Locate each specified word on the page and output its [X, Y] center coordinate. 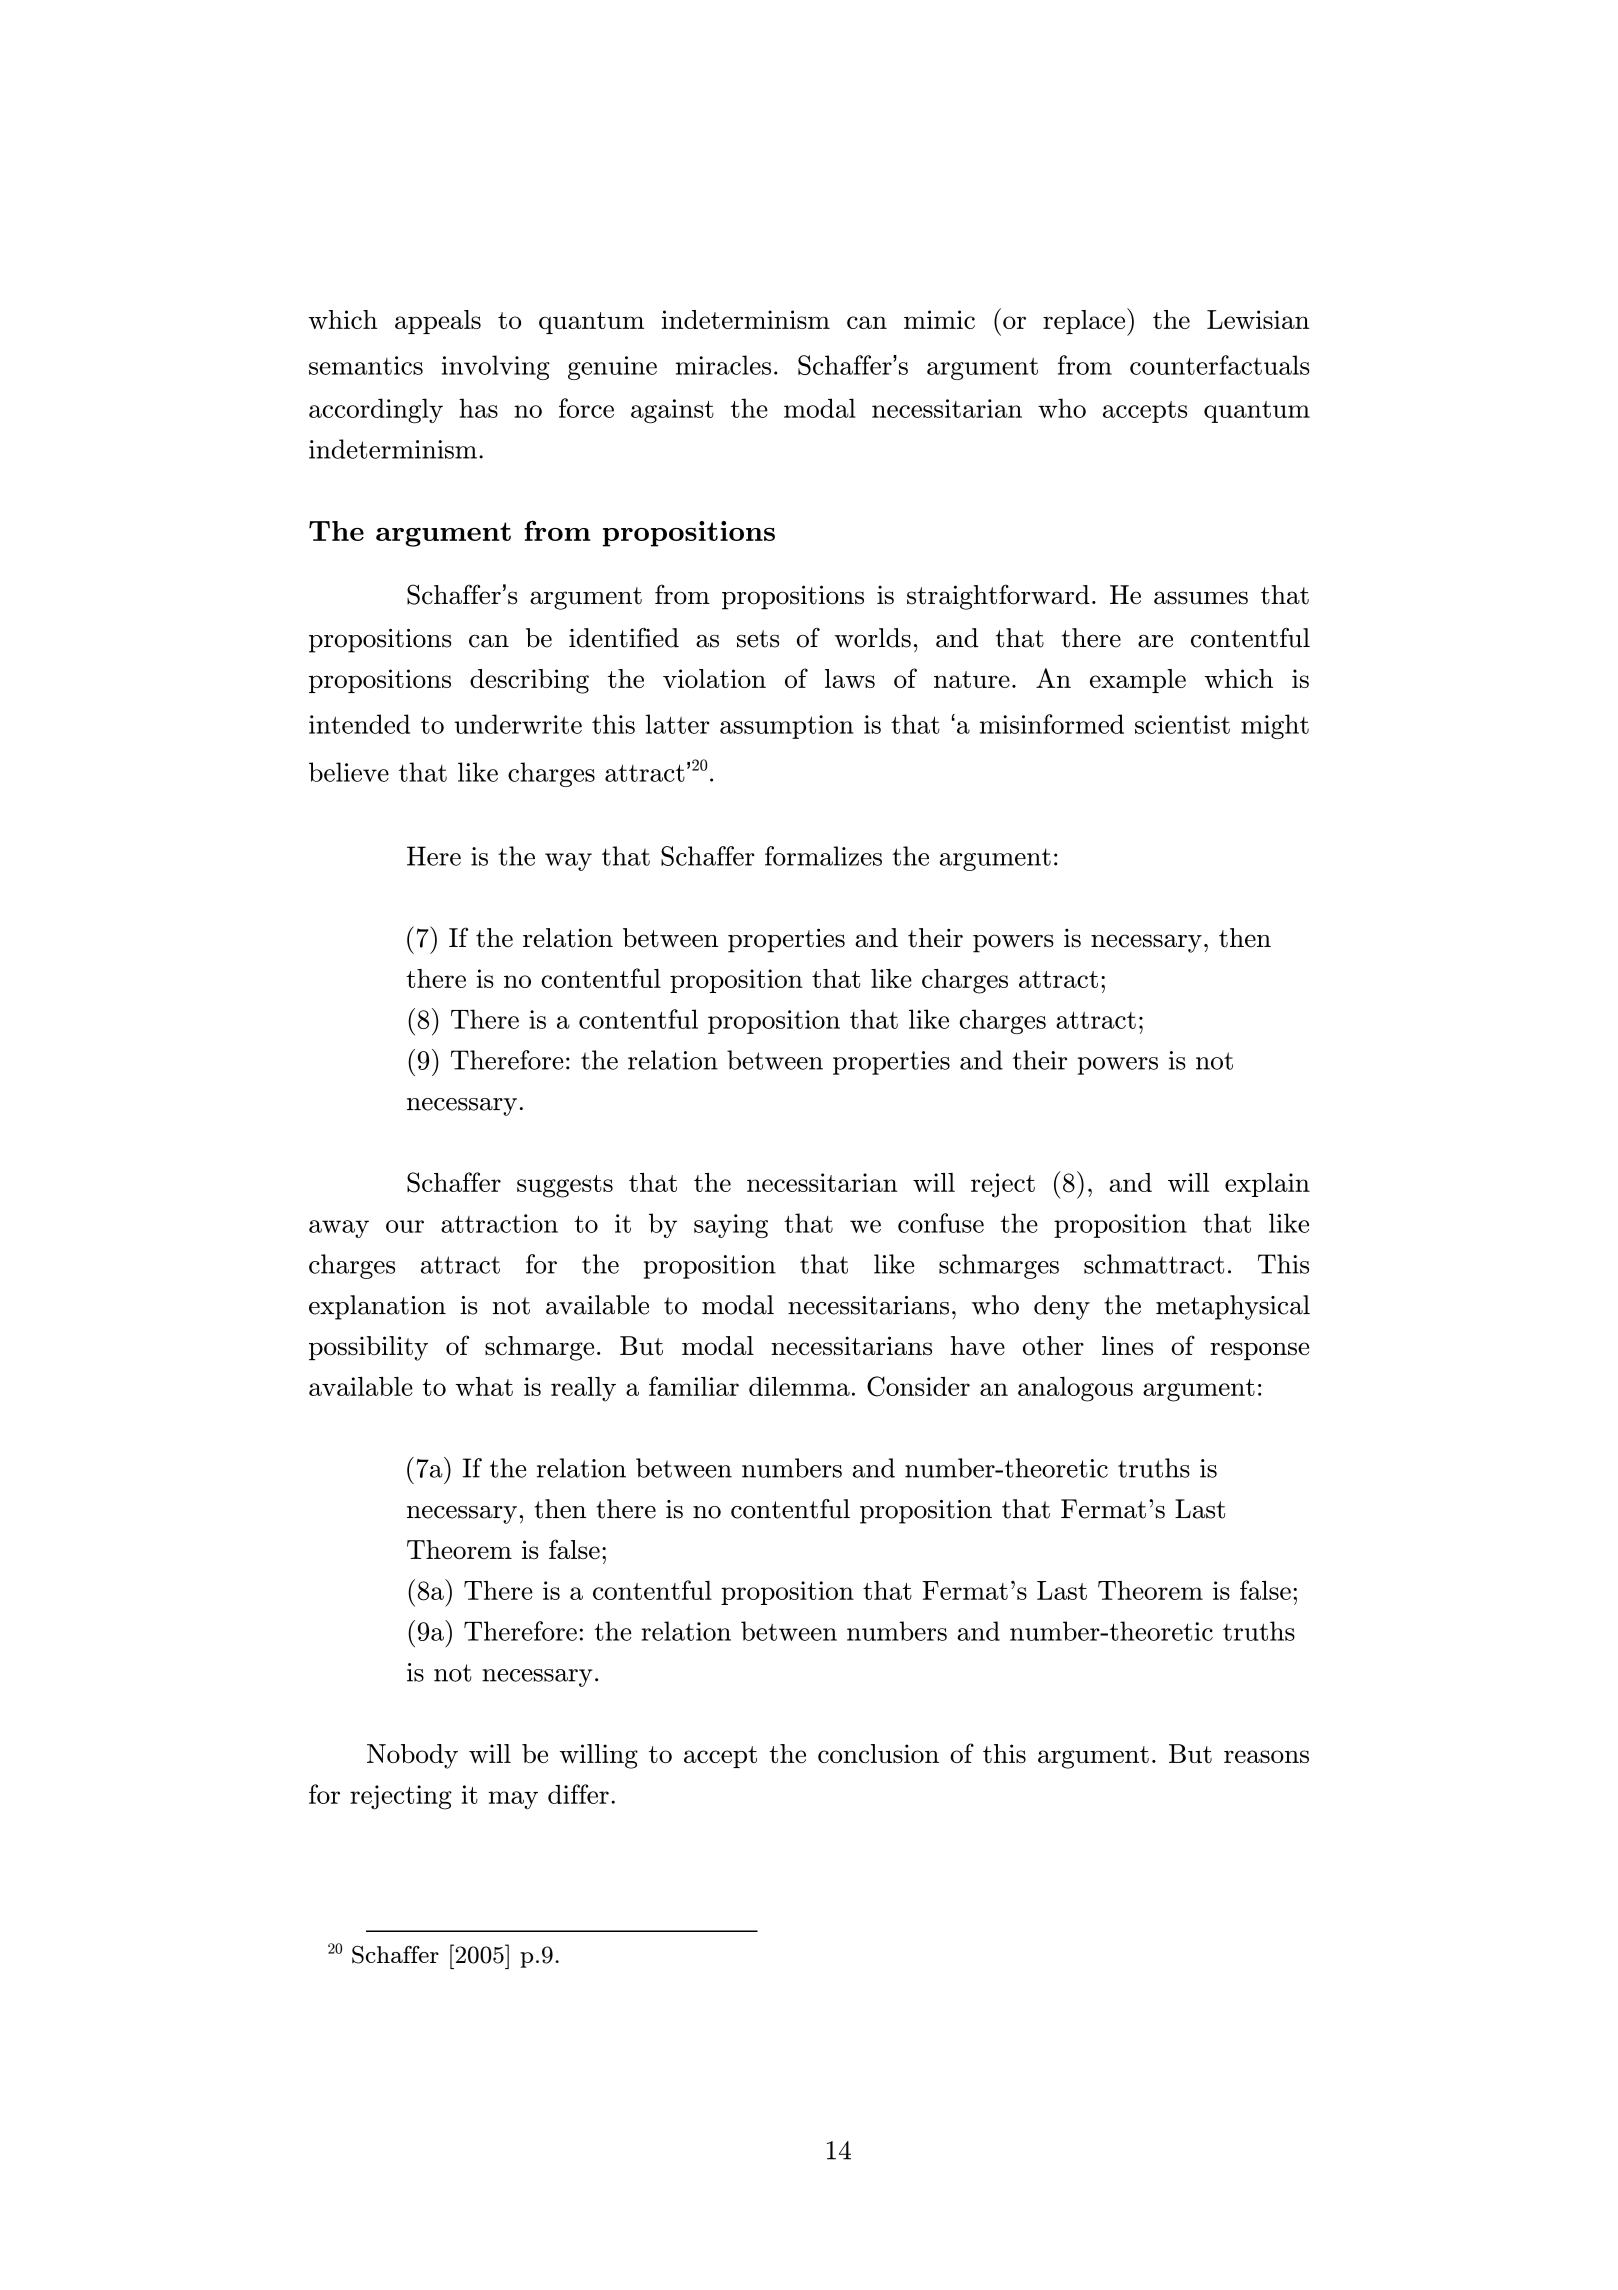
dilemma [799, 1386]
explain [1267, 1185]
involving [496, 367]
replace [1085, 322]
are [1155, 641]
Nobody [412, 1756]
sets [758, 639]
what [484, 1386]
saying [731, 1226]
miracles [723, 365]
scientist [1182, 724]
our [405, 1226]
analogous [1075, 1389]
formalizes [823, 856]
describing [529, 681]
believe [349, 772]
